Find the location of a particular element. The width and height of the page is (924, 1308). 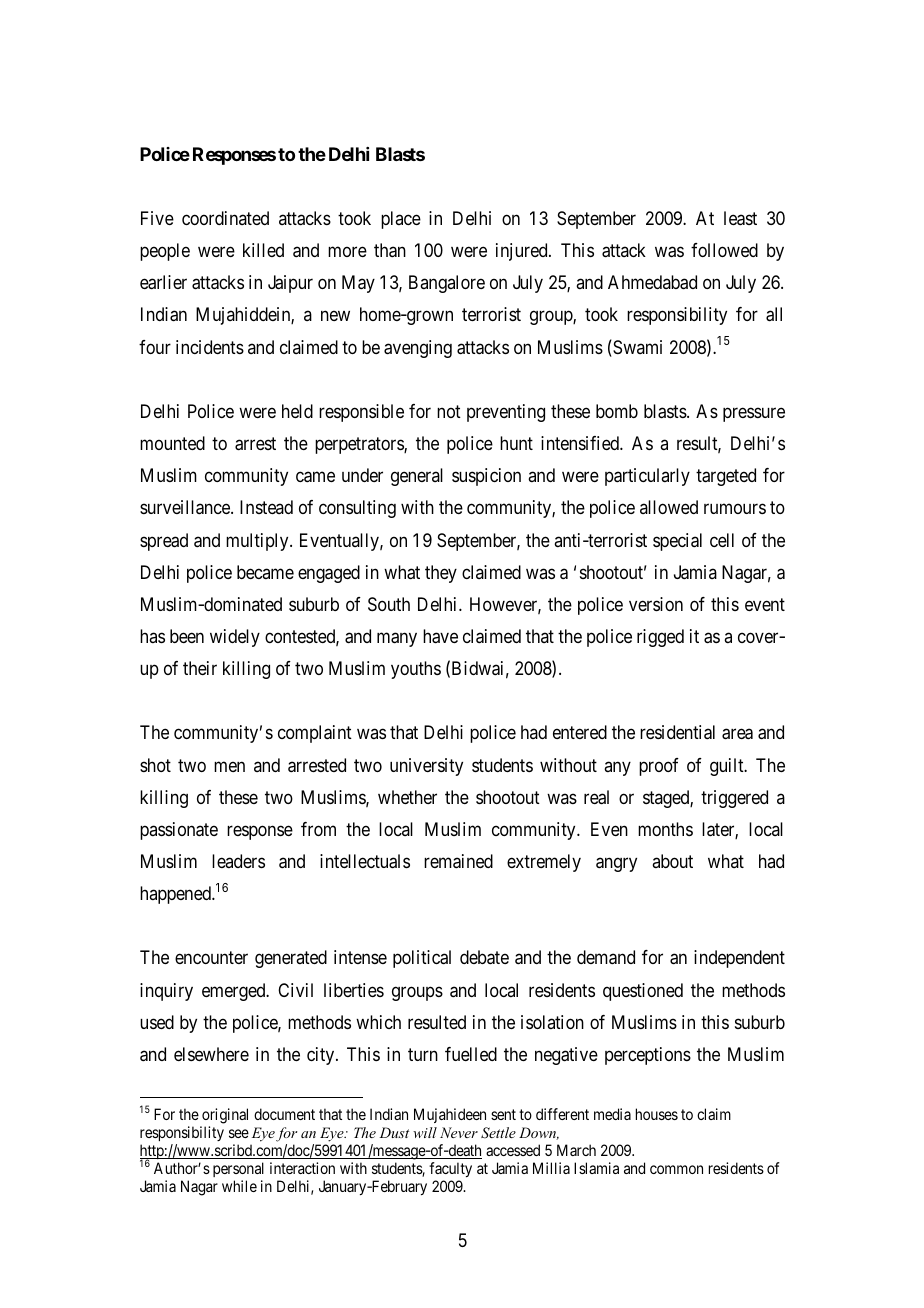

common is located at coordinates (676, 1169).
